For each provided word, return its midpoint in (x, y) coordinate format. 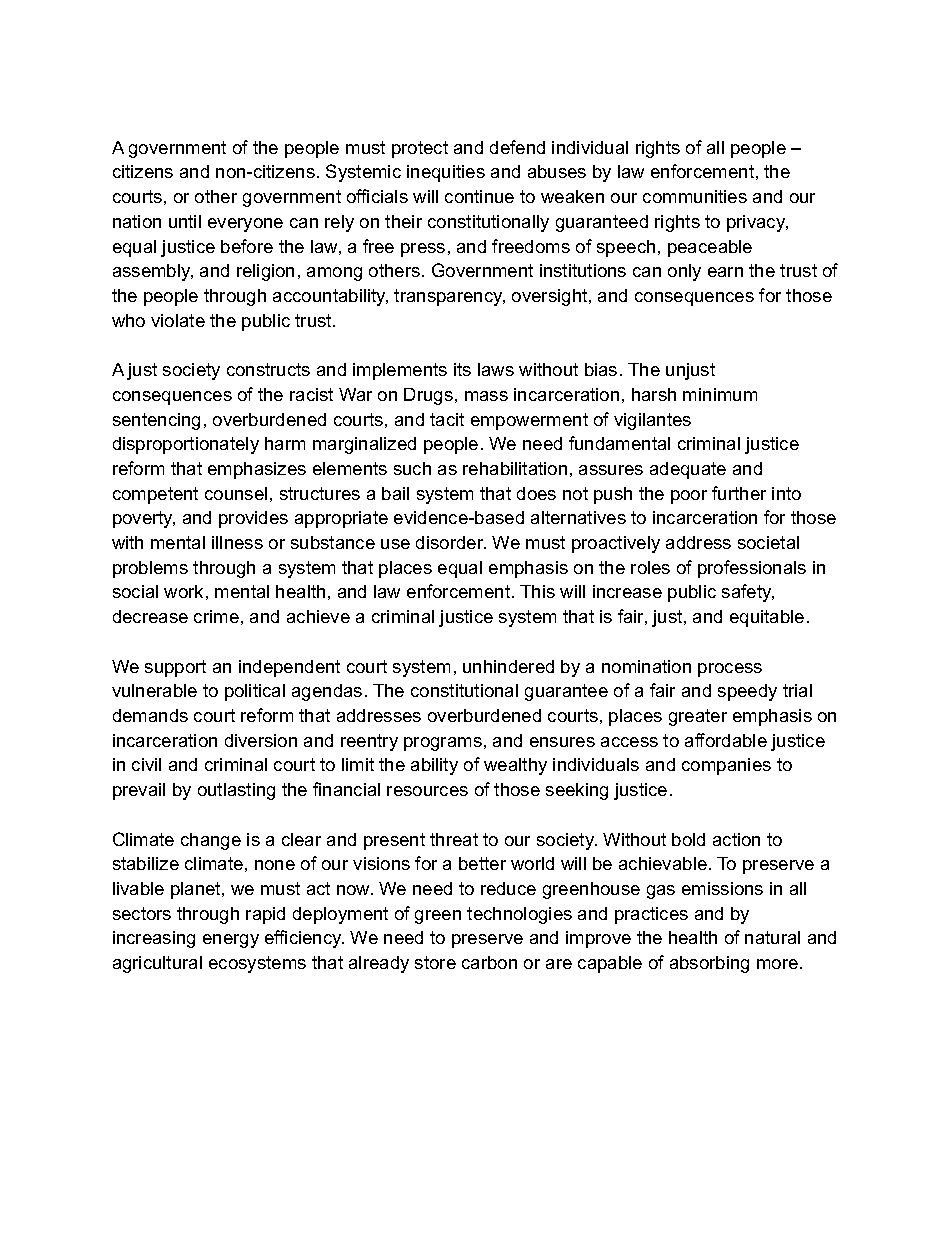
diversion (261, 740)
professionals (752, 569)
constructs (268, 369)
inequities (446, 173)
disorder (451, 542)
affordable (726, 740)
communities (695, 196)
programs (443, 744)
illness (237, 542)
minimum (720, 394)
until (185, 221)
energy (231, 941)
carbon (489, 962)
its (462, 369)
